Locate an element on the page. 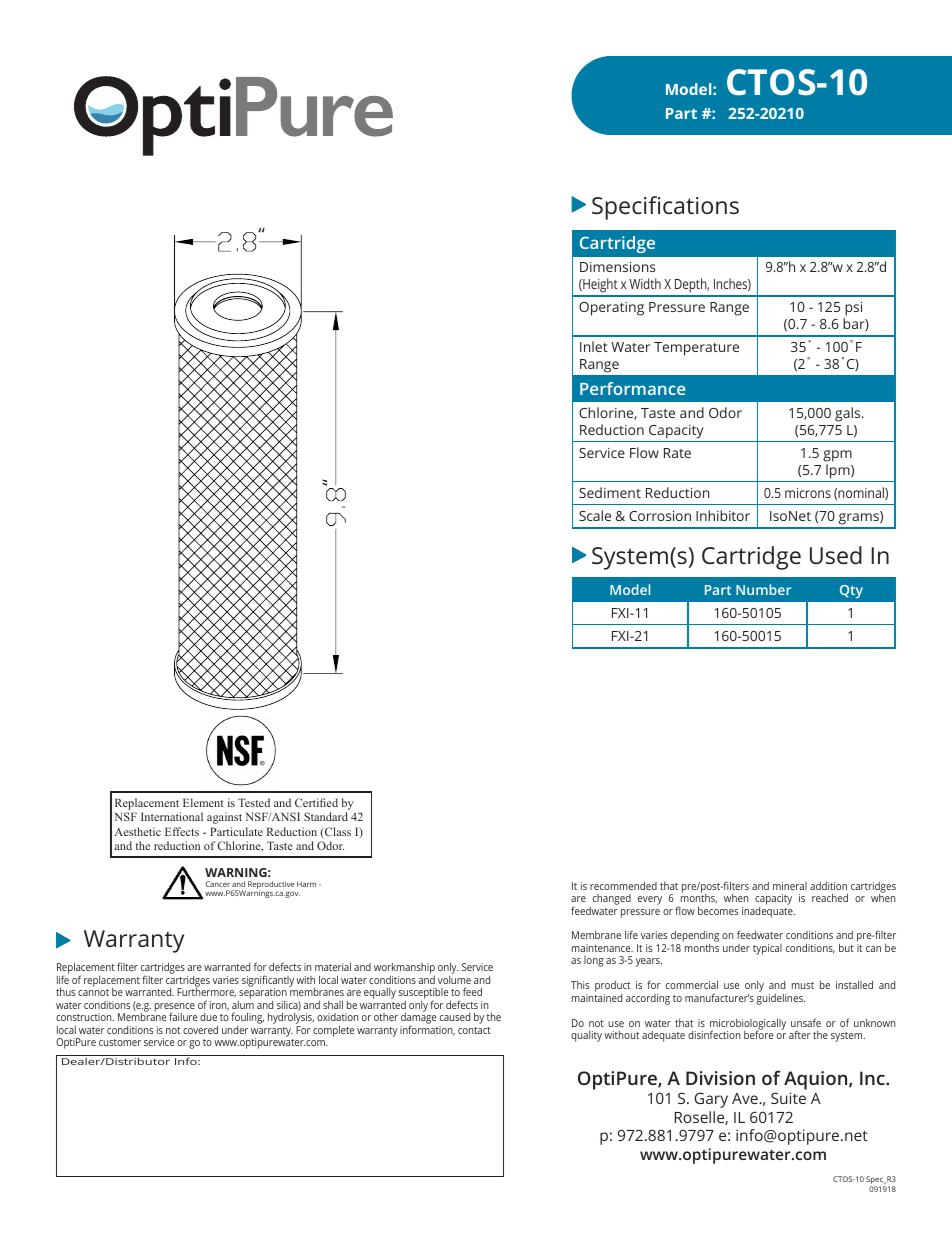 This document has width=952, height=1233. psi is located at coordinates (853, 310).
